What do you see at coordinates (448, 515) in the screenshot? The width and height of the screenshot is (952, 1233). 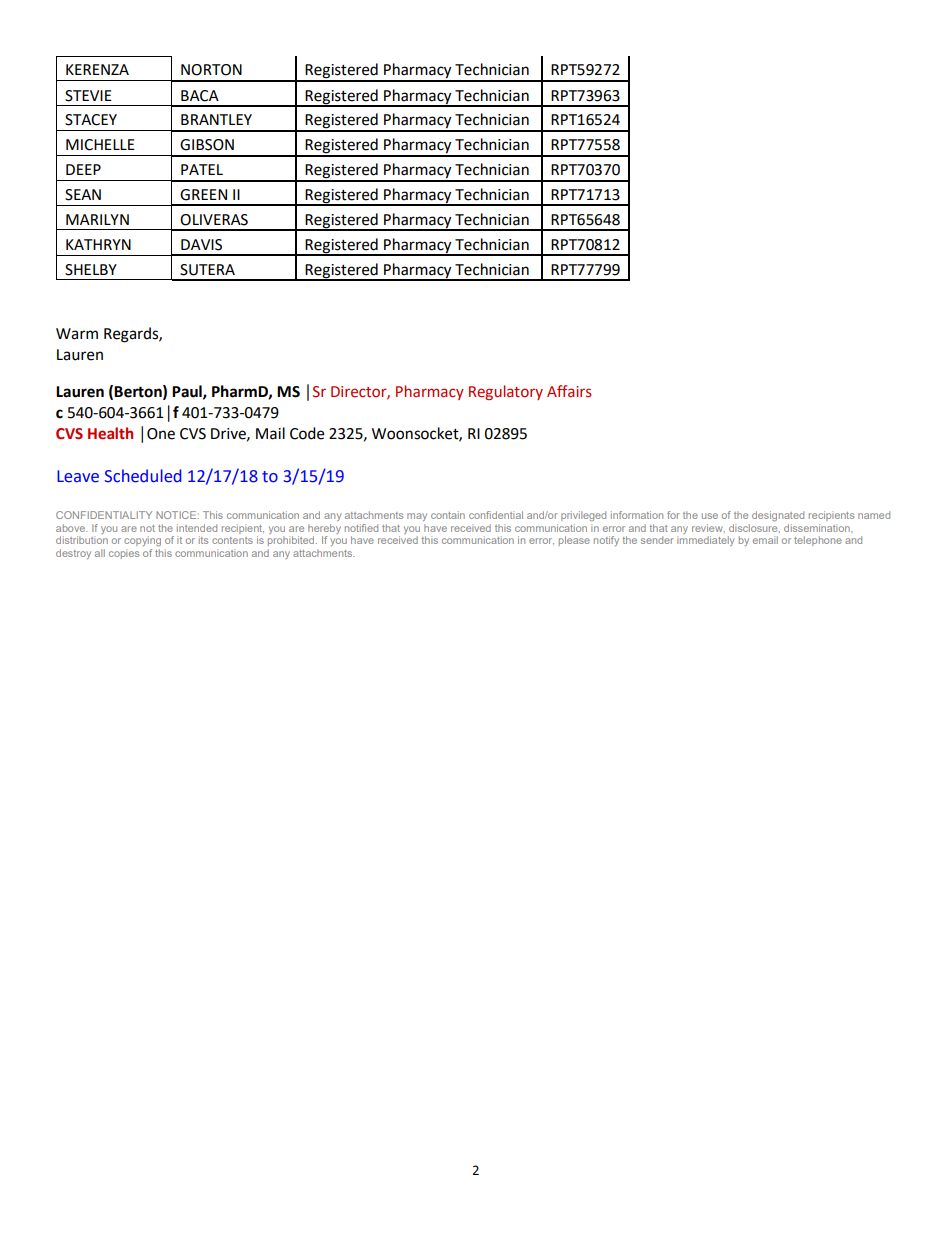 I see `contain` at bounding box center [448, 515].
